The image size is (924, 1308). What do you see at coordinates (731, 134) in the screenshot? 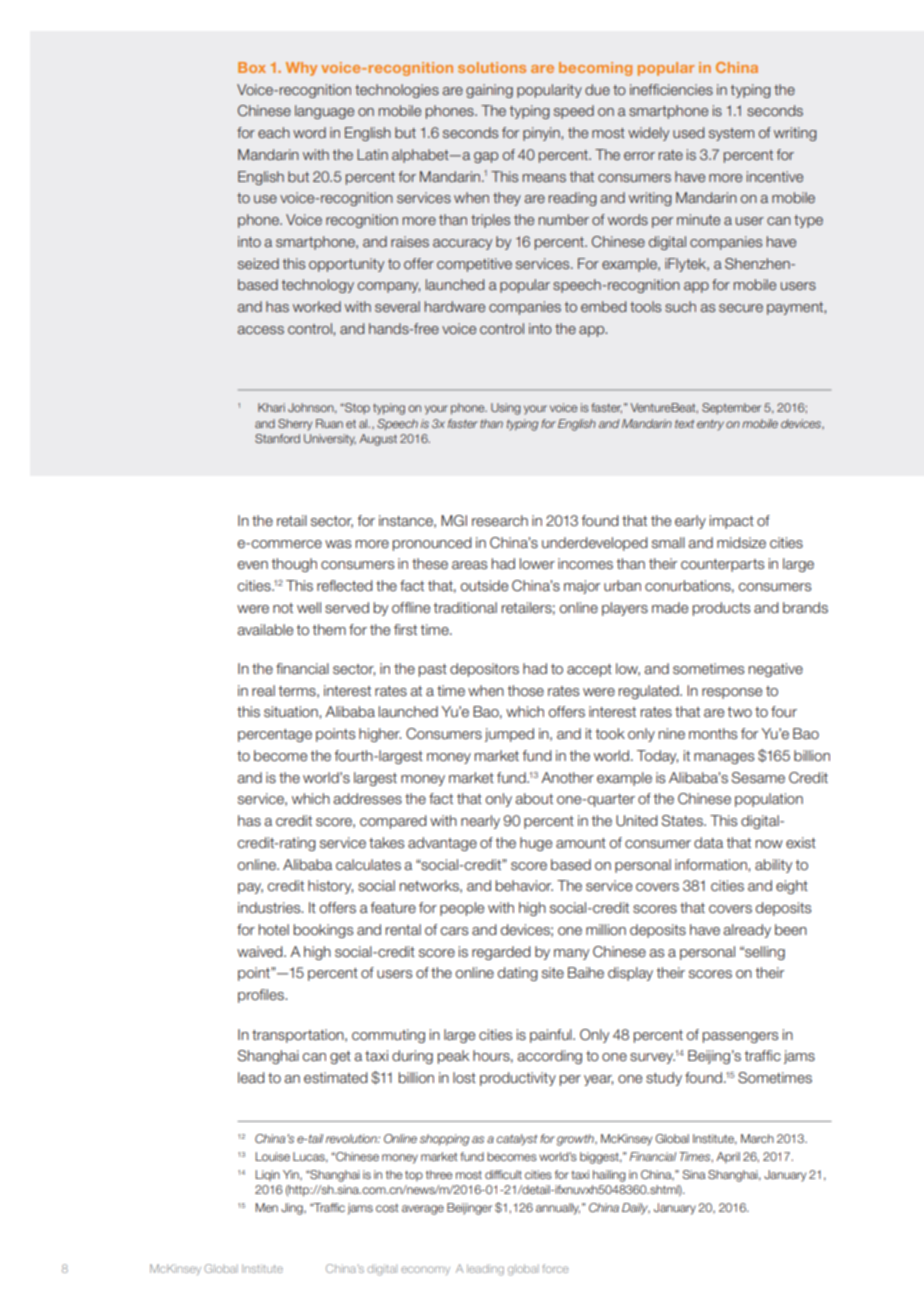
I see `system` at bounding box center [731, 134].
